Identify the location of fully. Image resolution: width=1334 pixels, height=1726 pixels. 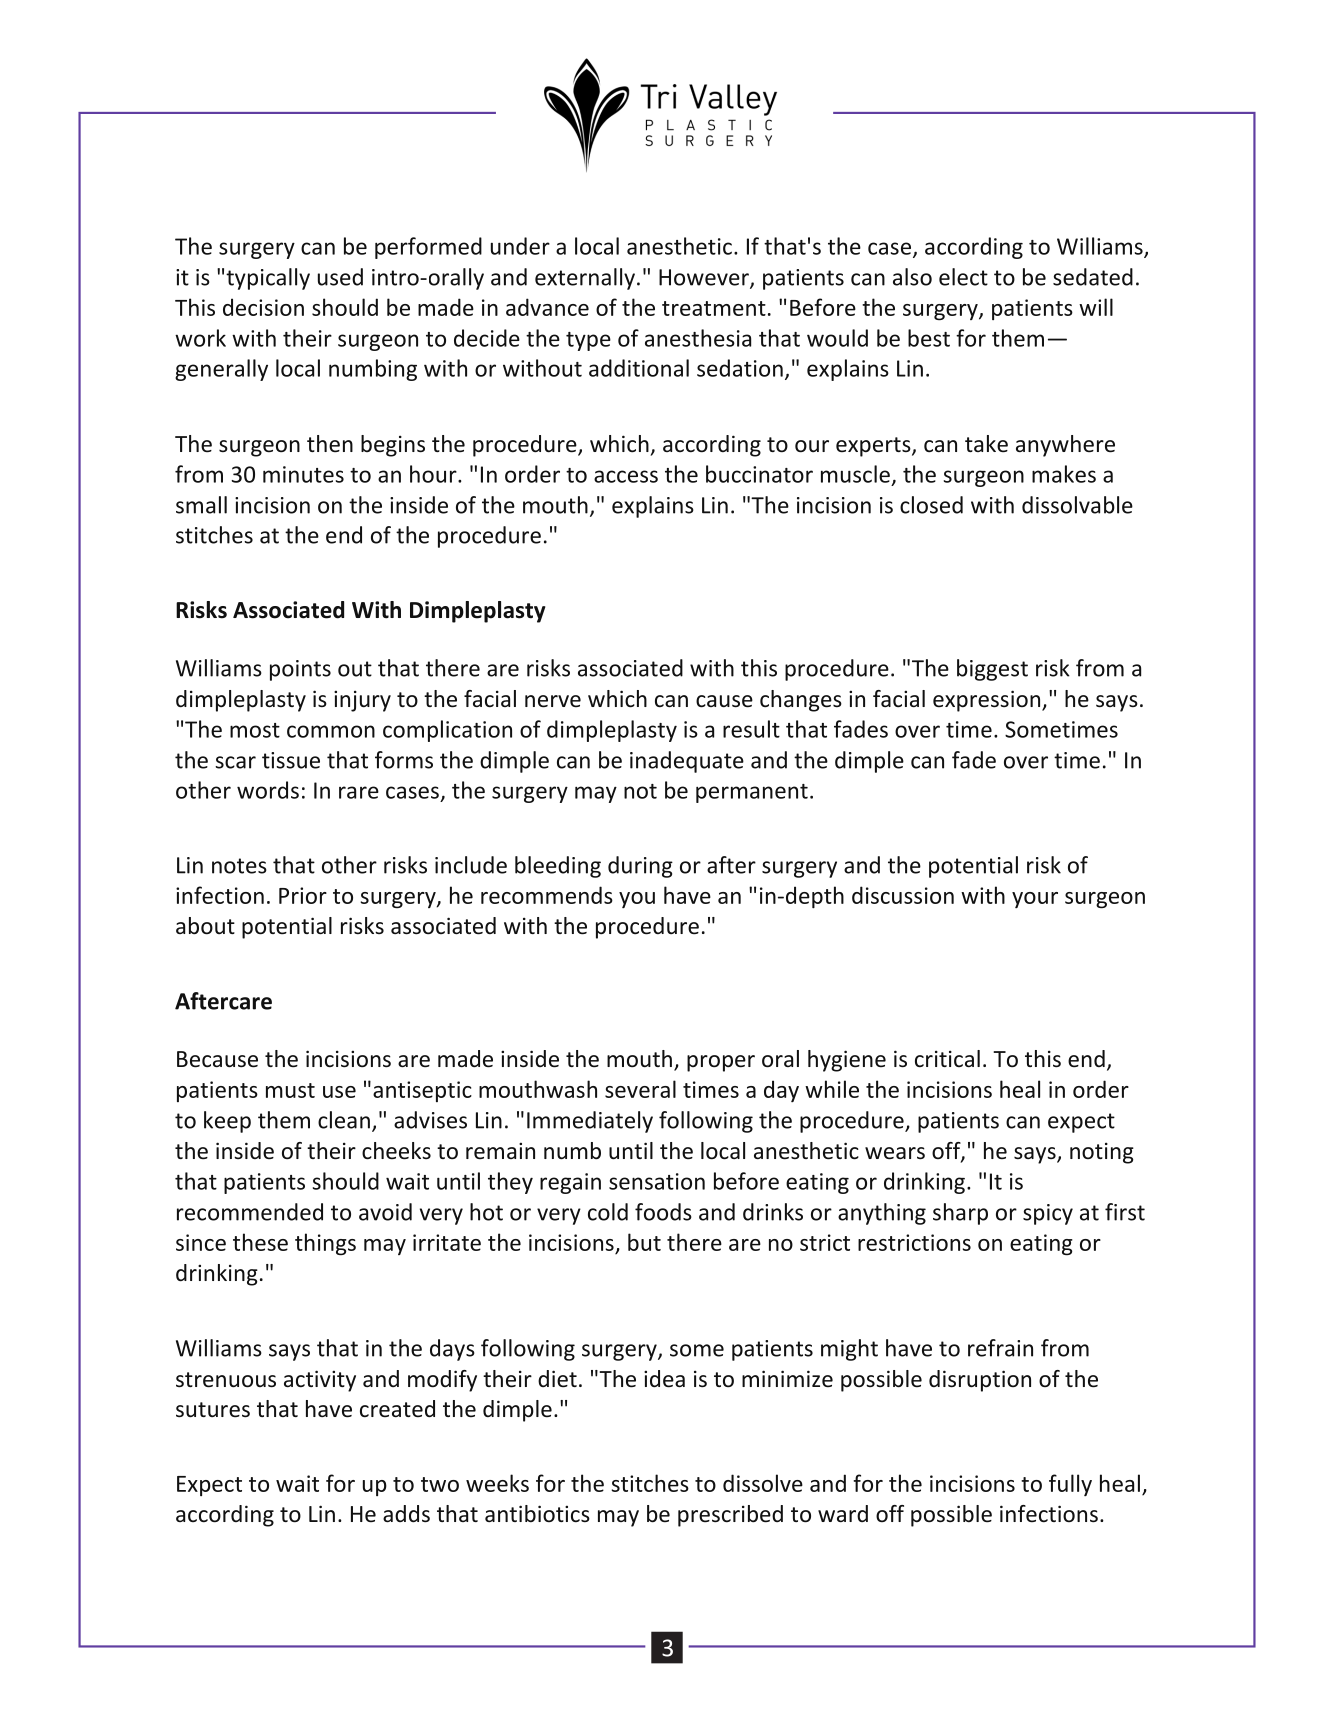
(1070, 1485).
